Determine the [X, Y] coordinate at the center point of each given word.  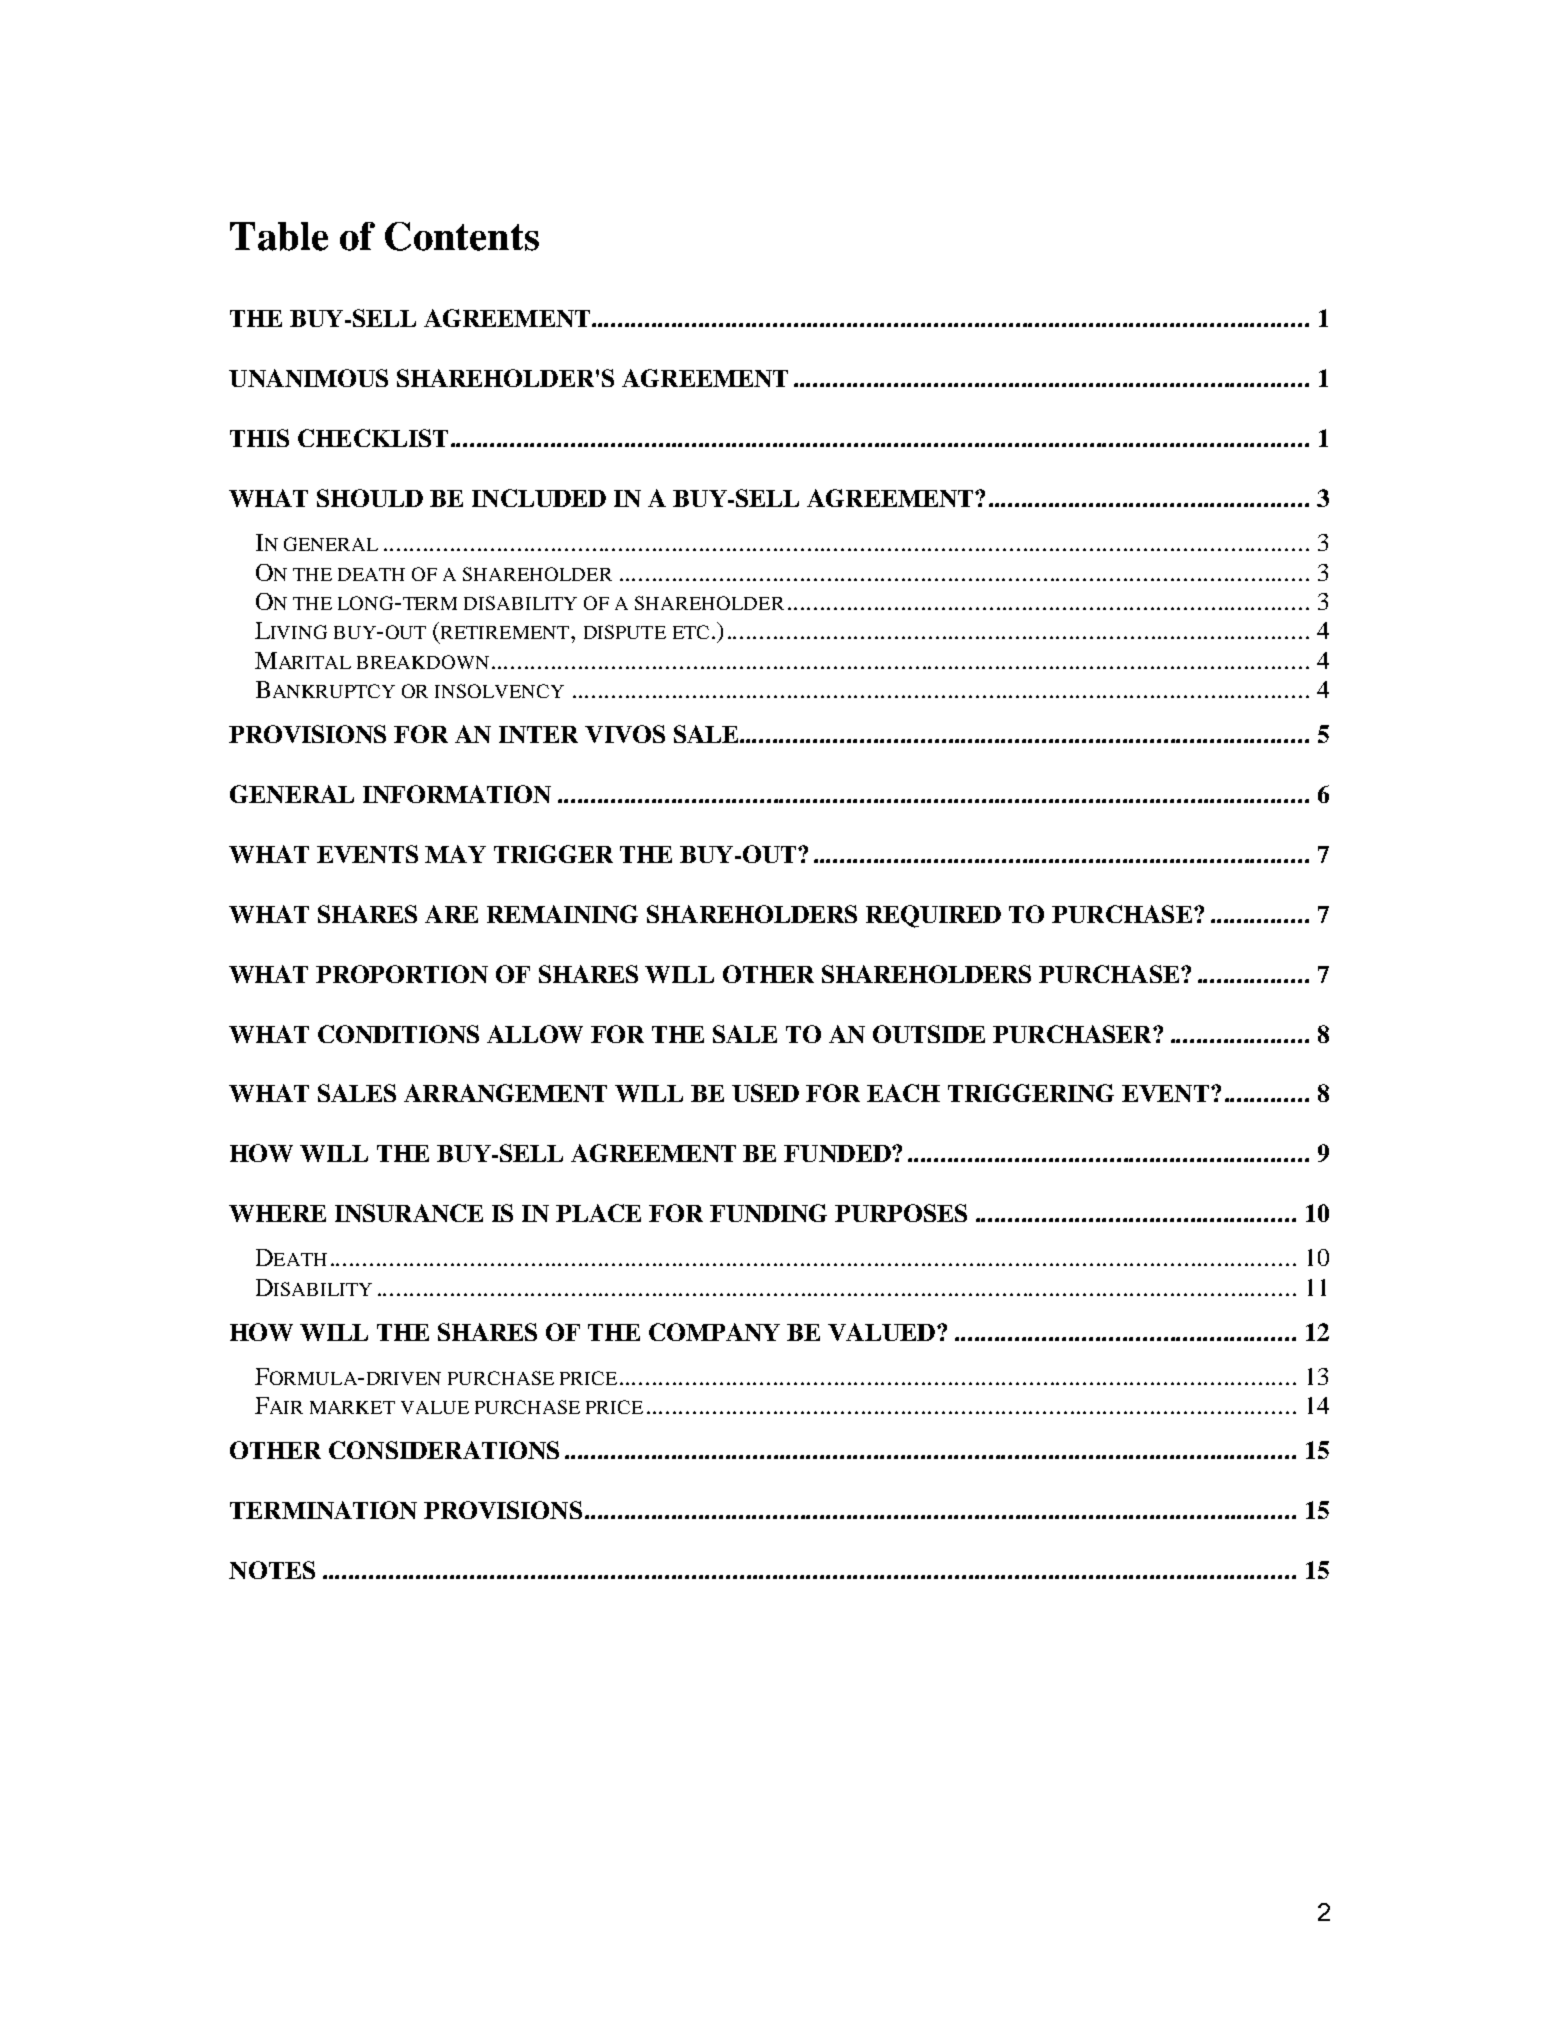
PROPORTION [402, 974]
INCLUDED [539, 498]
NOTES [272, 1570]
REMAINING [562, 914]
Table [279, 236]
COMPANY [714, 1332]
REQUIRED [933, 916]
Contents [462, 236]
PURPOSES [901, 1213]
